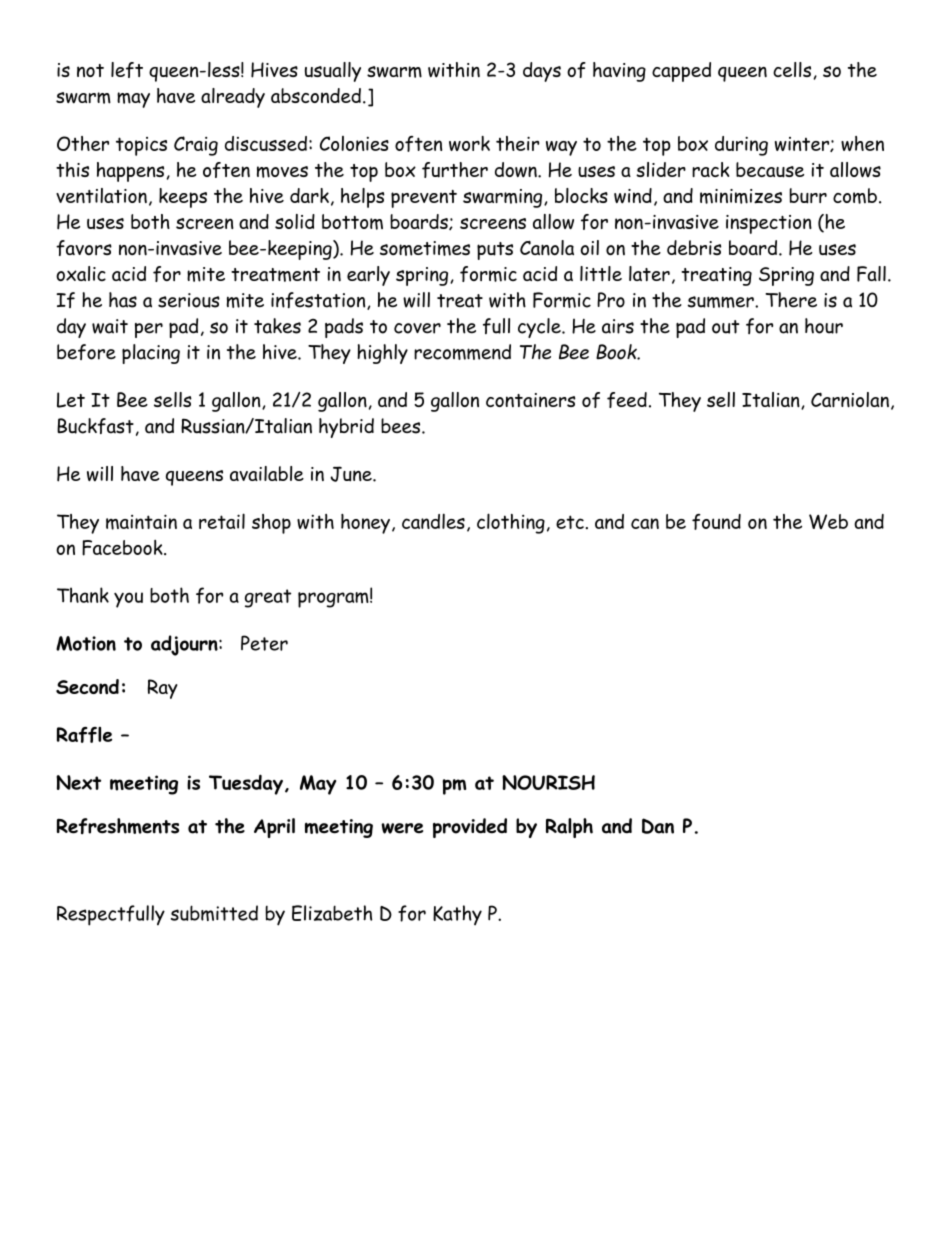  I want to click on Web, so click(828, 521).
